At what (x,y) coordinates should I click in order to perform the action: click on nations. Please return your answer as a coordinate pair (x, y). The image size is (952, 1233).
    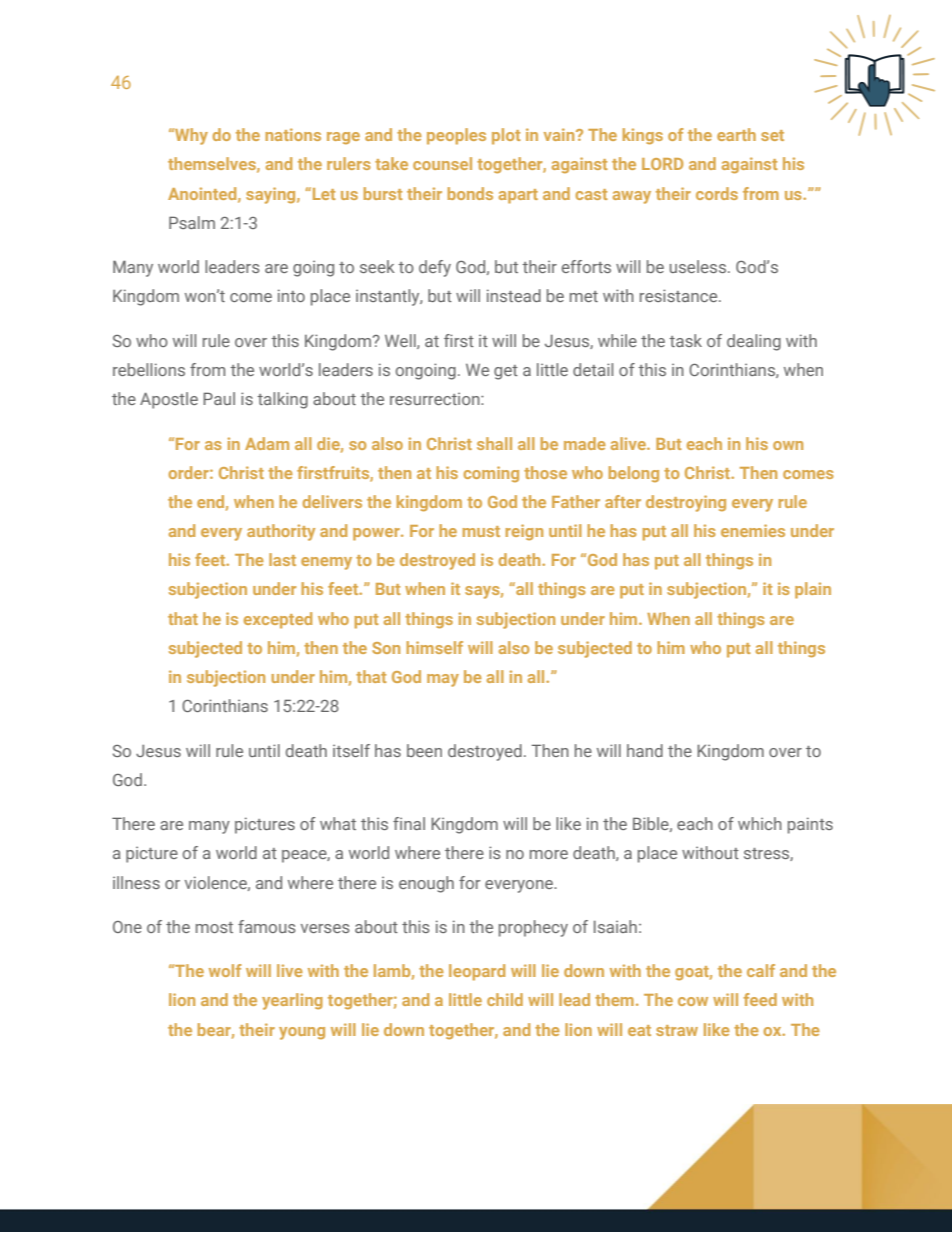
    Looking at the image, I should click on (293, 134).
